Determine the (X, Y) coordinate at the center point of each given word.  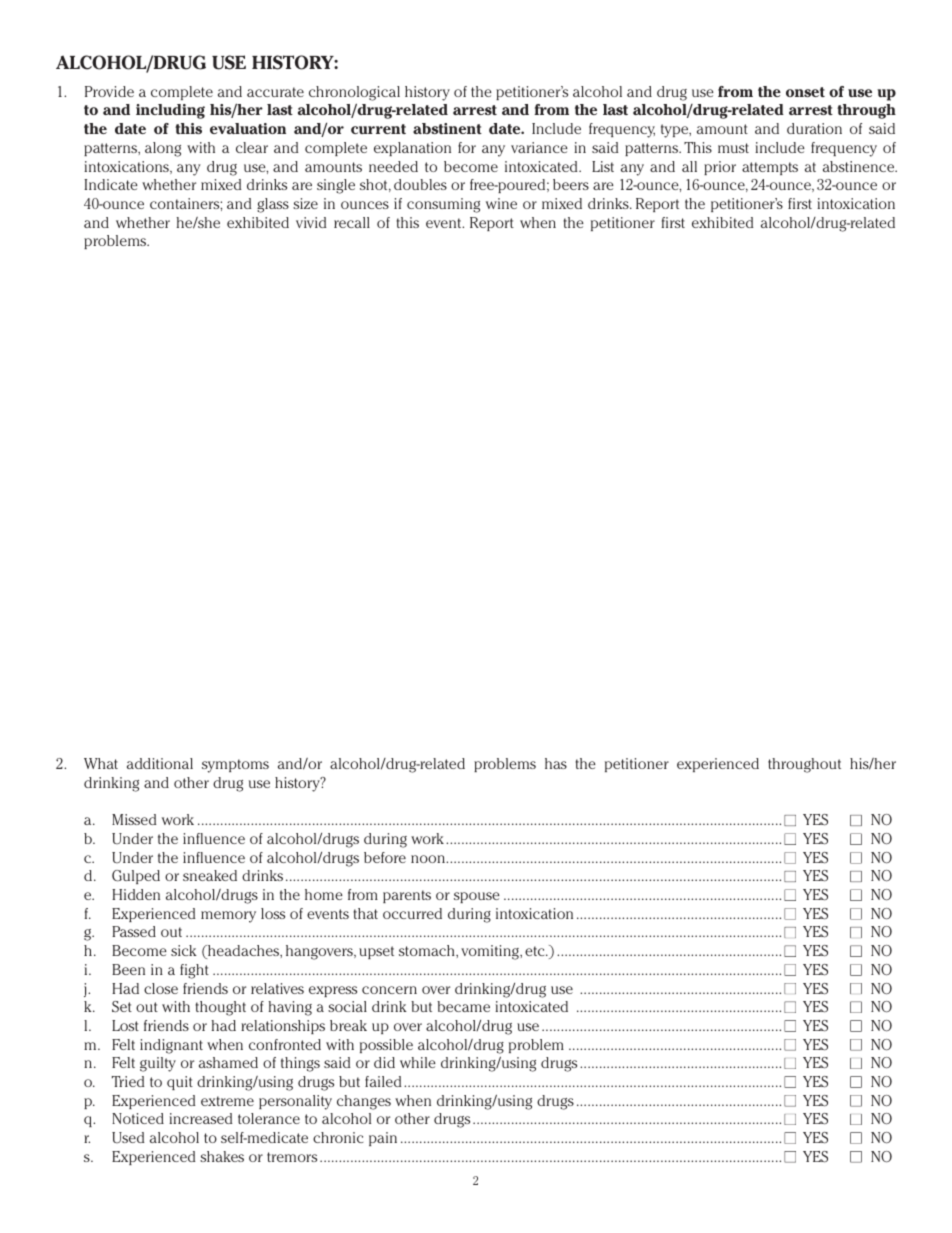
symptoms (235, 766)
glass (273, 205)
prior (720, 168)
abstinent (447, 128)
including (170, 111)
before (385, 857)
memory (228, 917)
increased (200, 1118)
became (463, 1006)
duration (814, 128)
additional (160, 763)
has (556, 763)
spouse (477, 897)
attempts (770, 168)
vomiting (491, 952)
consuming (443, 205)
